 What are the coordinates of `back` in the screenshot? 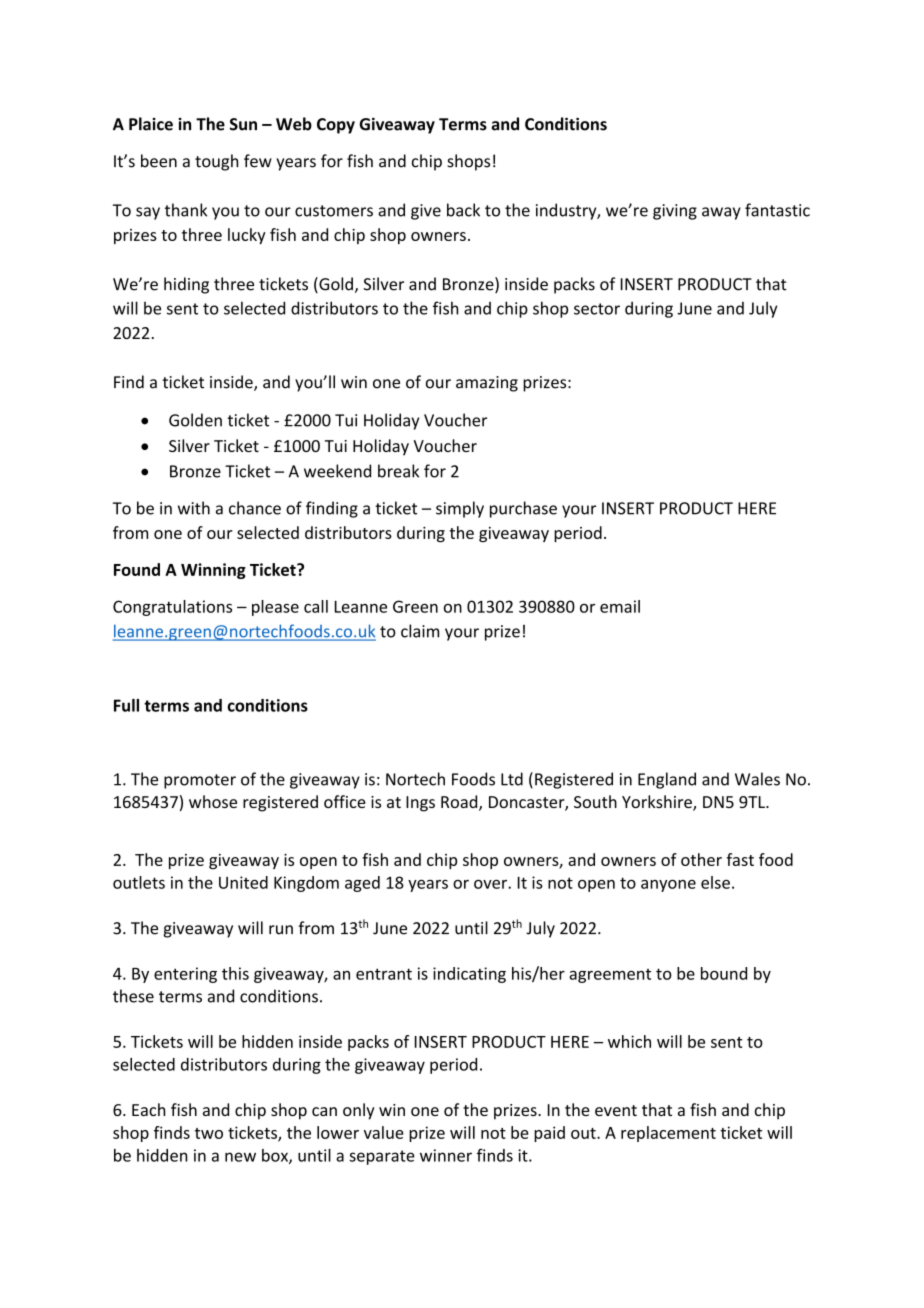 It's located at (463, 210).
